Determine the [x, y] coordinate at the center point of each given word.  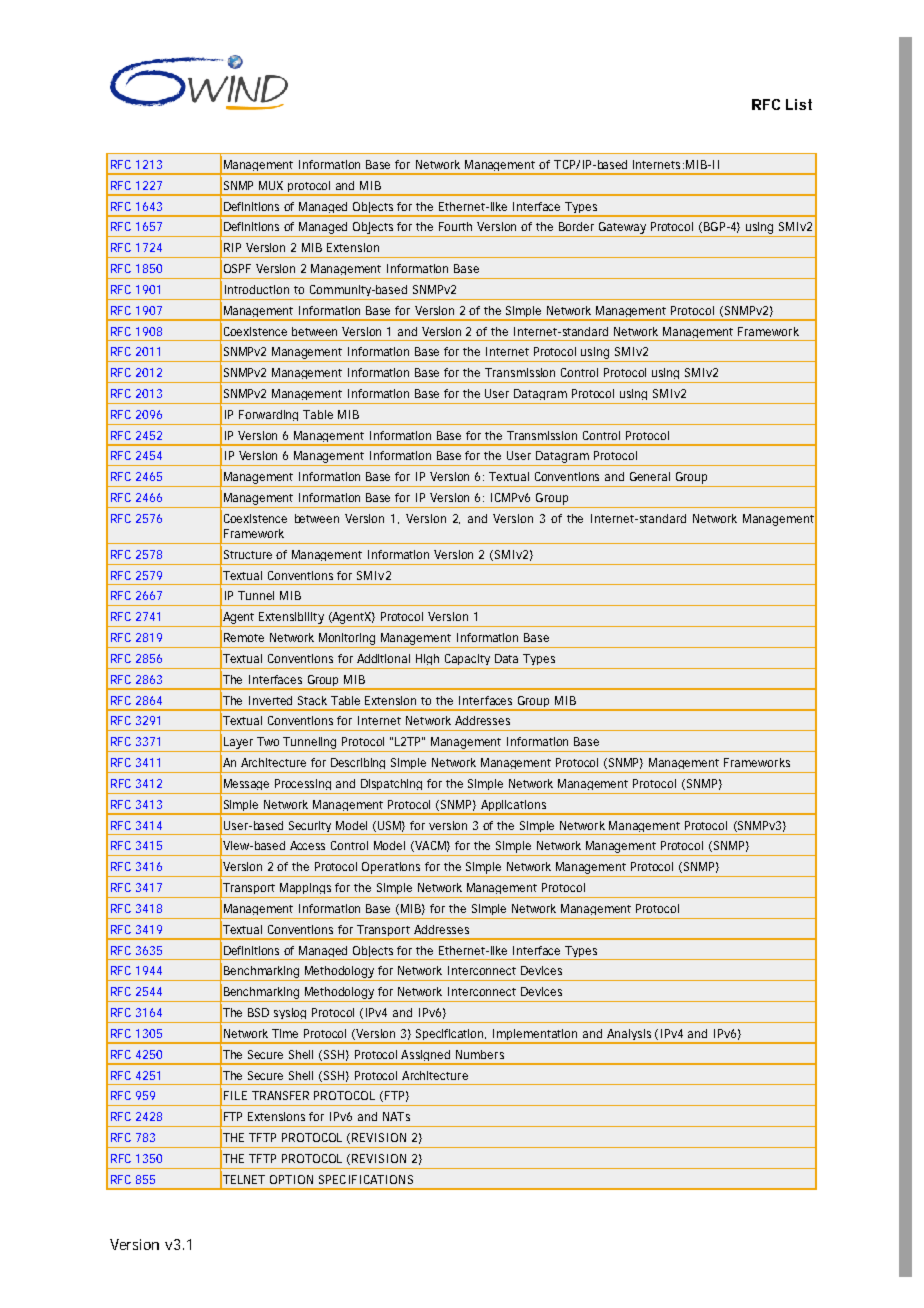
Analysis [629, 1036]
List [799, 104]
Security [311, 828]
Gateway [623, 229]
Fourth [455, 226]
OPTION [291, 1179]
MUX [271, 185]
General [650, 476]
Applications [514, 807]
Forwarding [268, 415]
